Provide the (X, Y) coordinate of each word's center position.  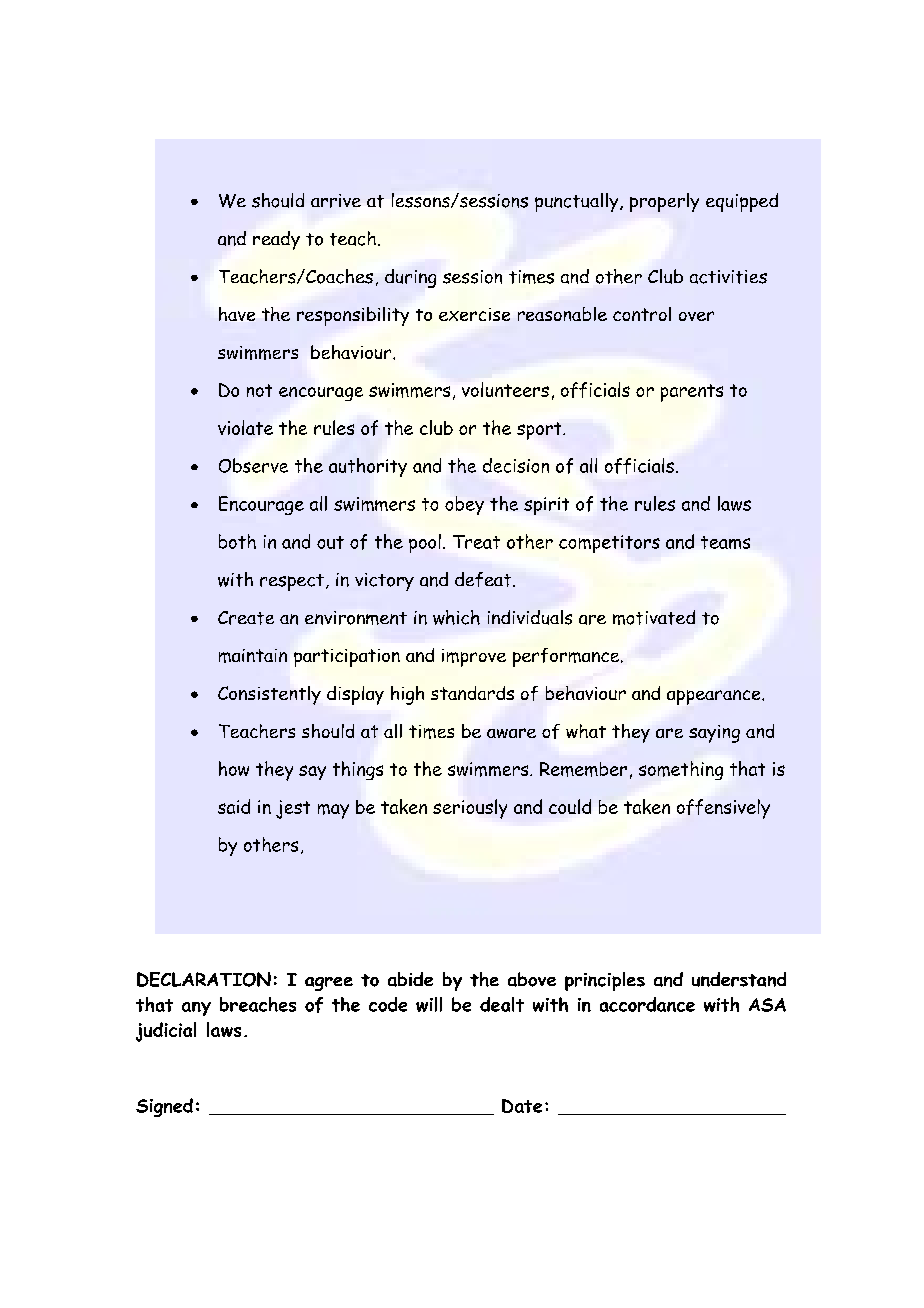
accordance (647, 1004)
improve (474, 658)
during (410, 278)
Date (522, 1106)
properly (664, 202)
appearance (715, 697)
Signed (164, 1107)
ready (276, 240)
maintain (253, 656)
